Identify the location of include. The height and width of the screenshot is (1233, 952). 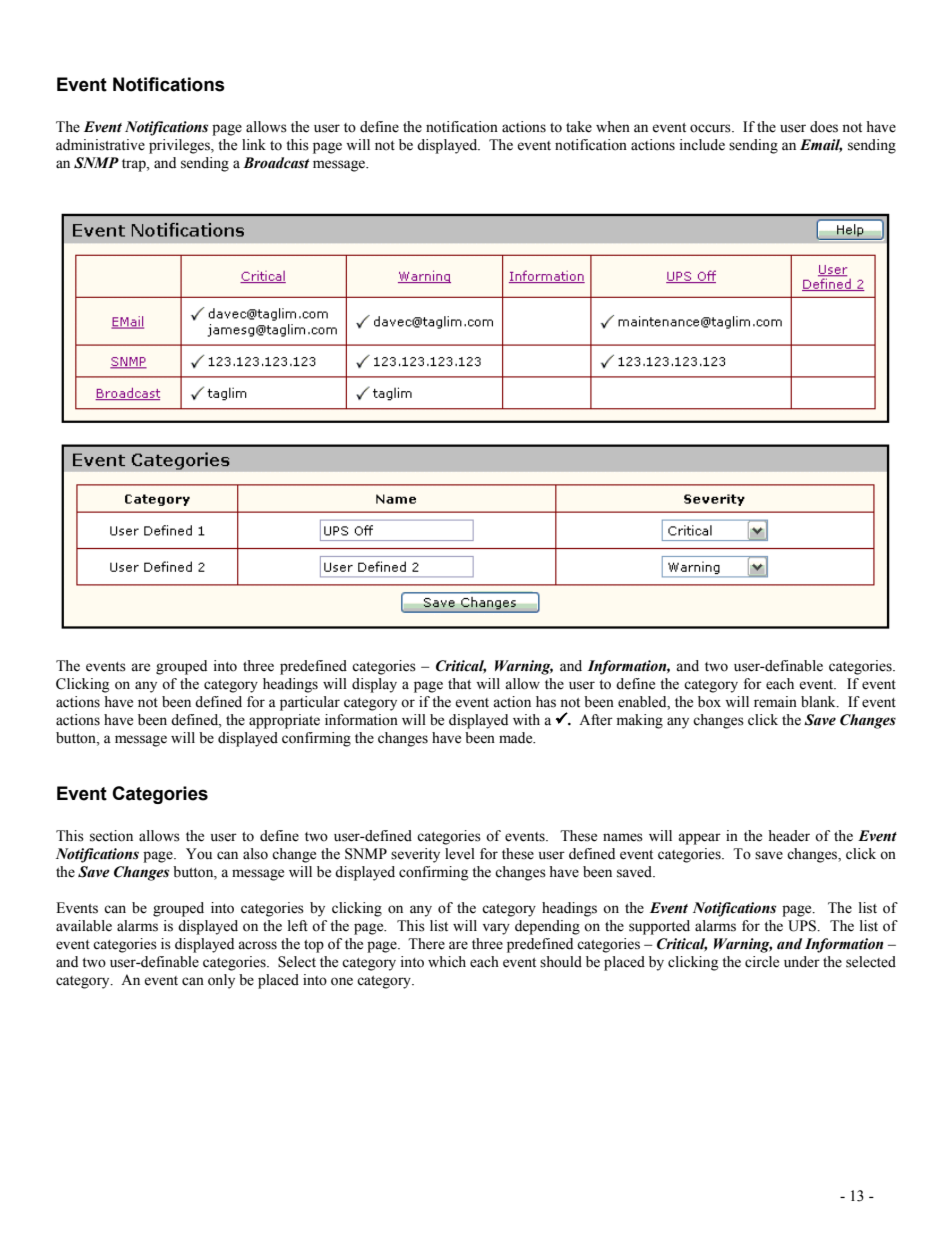
(702, 145).
